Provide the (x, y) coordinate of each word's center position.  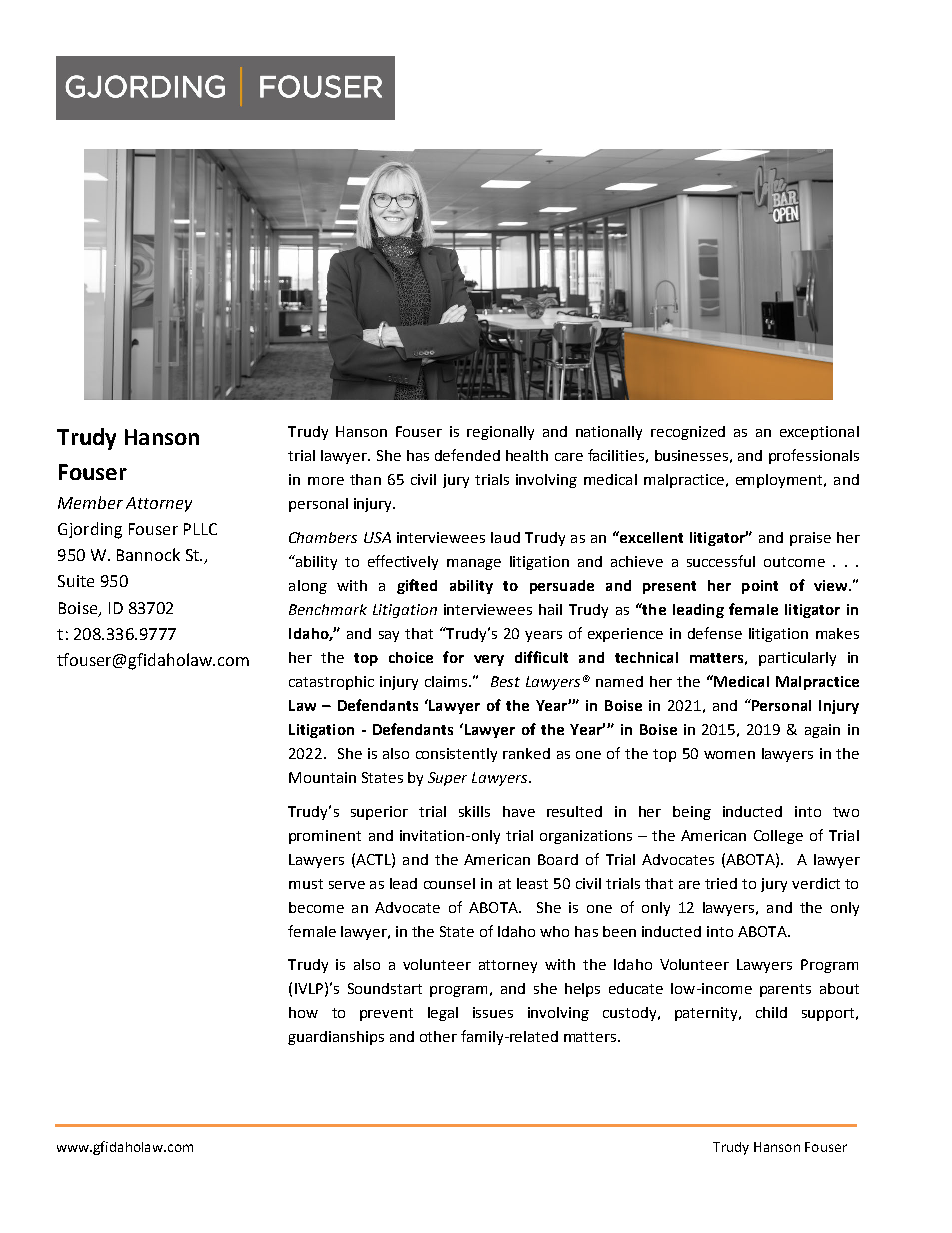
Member (90, 502)
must (306, 884)
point (760, 587)
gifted (417, 586)
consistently (456, 755)
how (303, 1012)
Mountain (322, 777)
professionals (814, 456)
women (729, 755)
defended (467, 455)
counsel (449, 883)
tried (721, 883)
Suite (76, 581)
